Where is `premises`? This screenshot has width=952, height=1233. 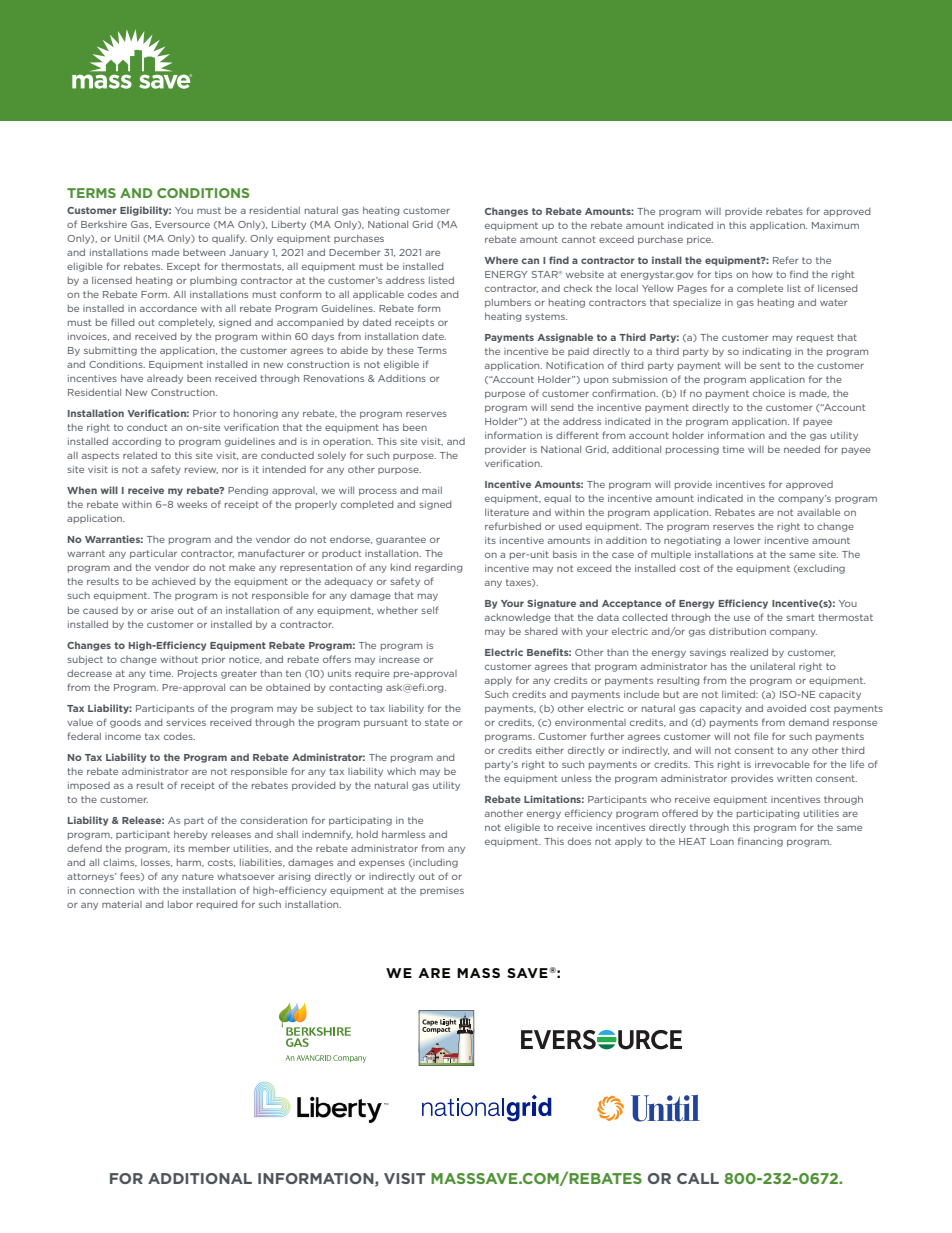 premises is located at coordinates (442, 891).
